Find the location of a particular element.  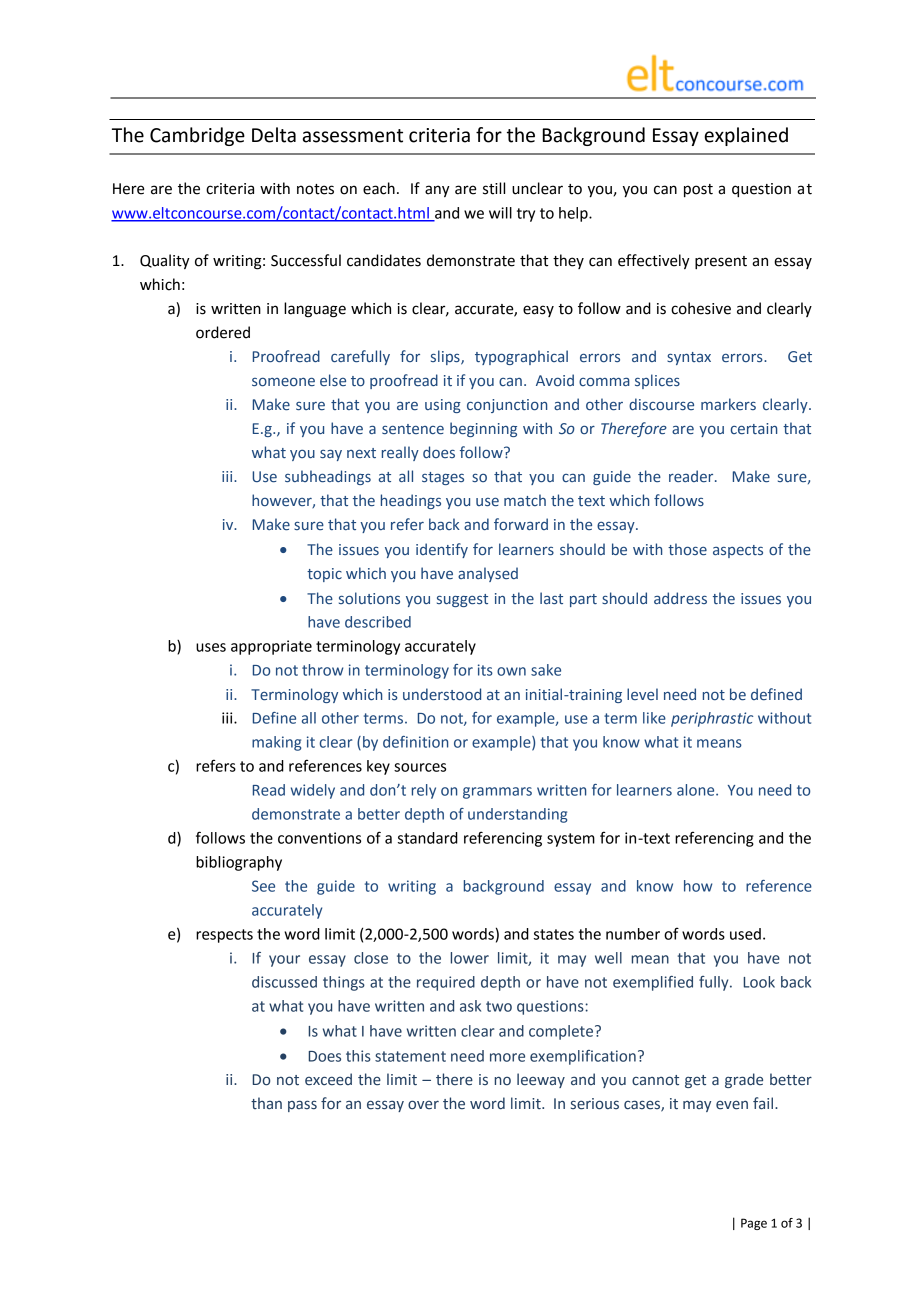

than is located at coordinates (266, 1103).
